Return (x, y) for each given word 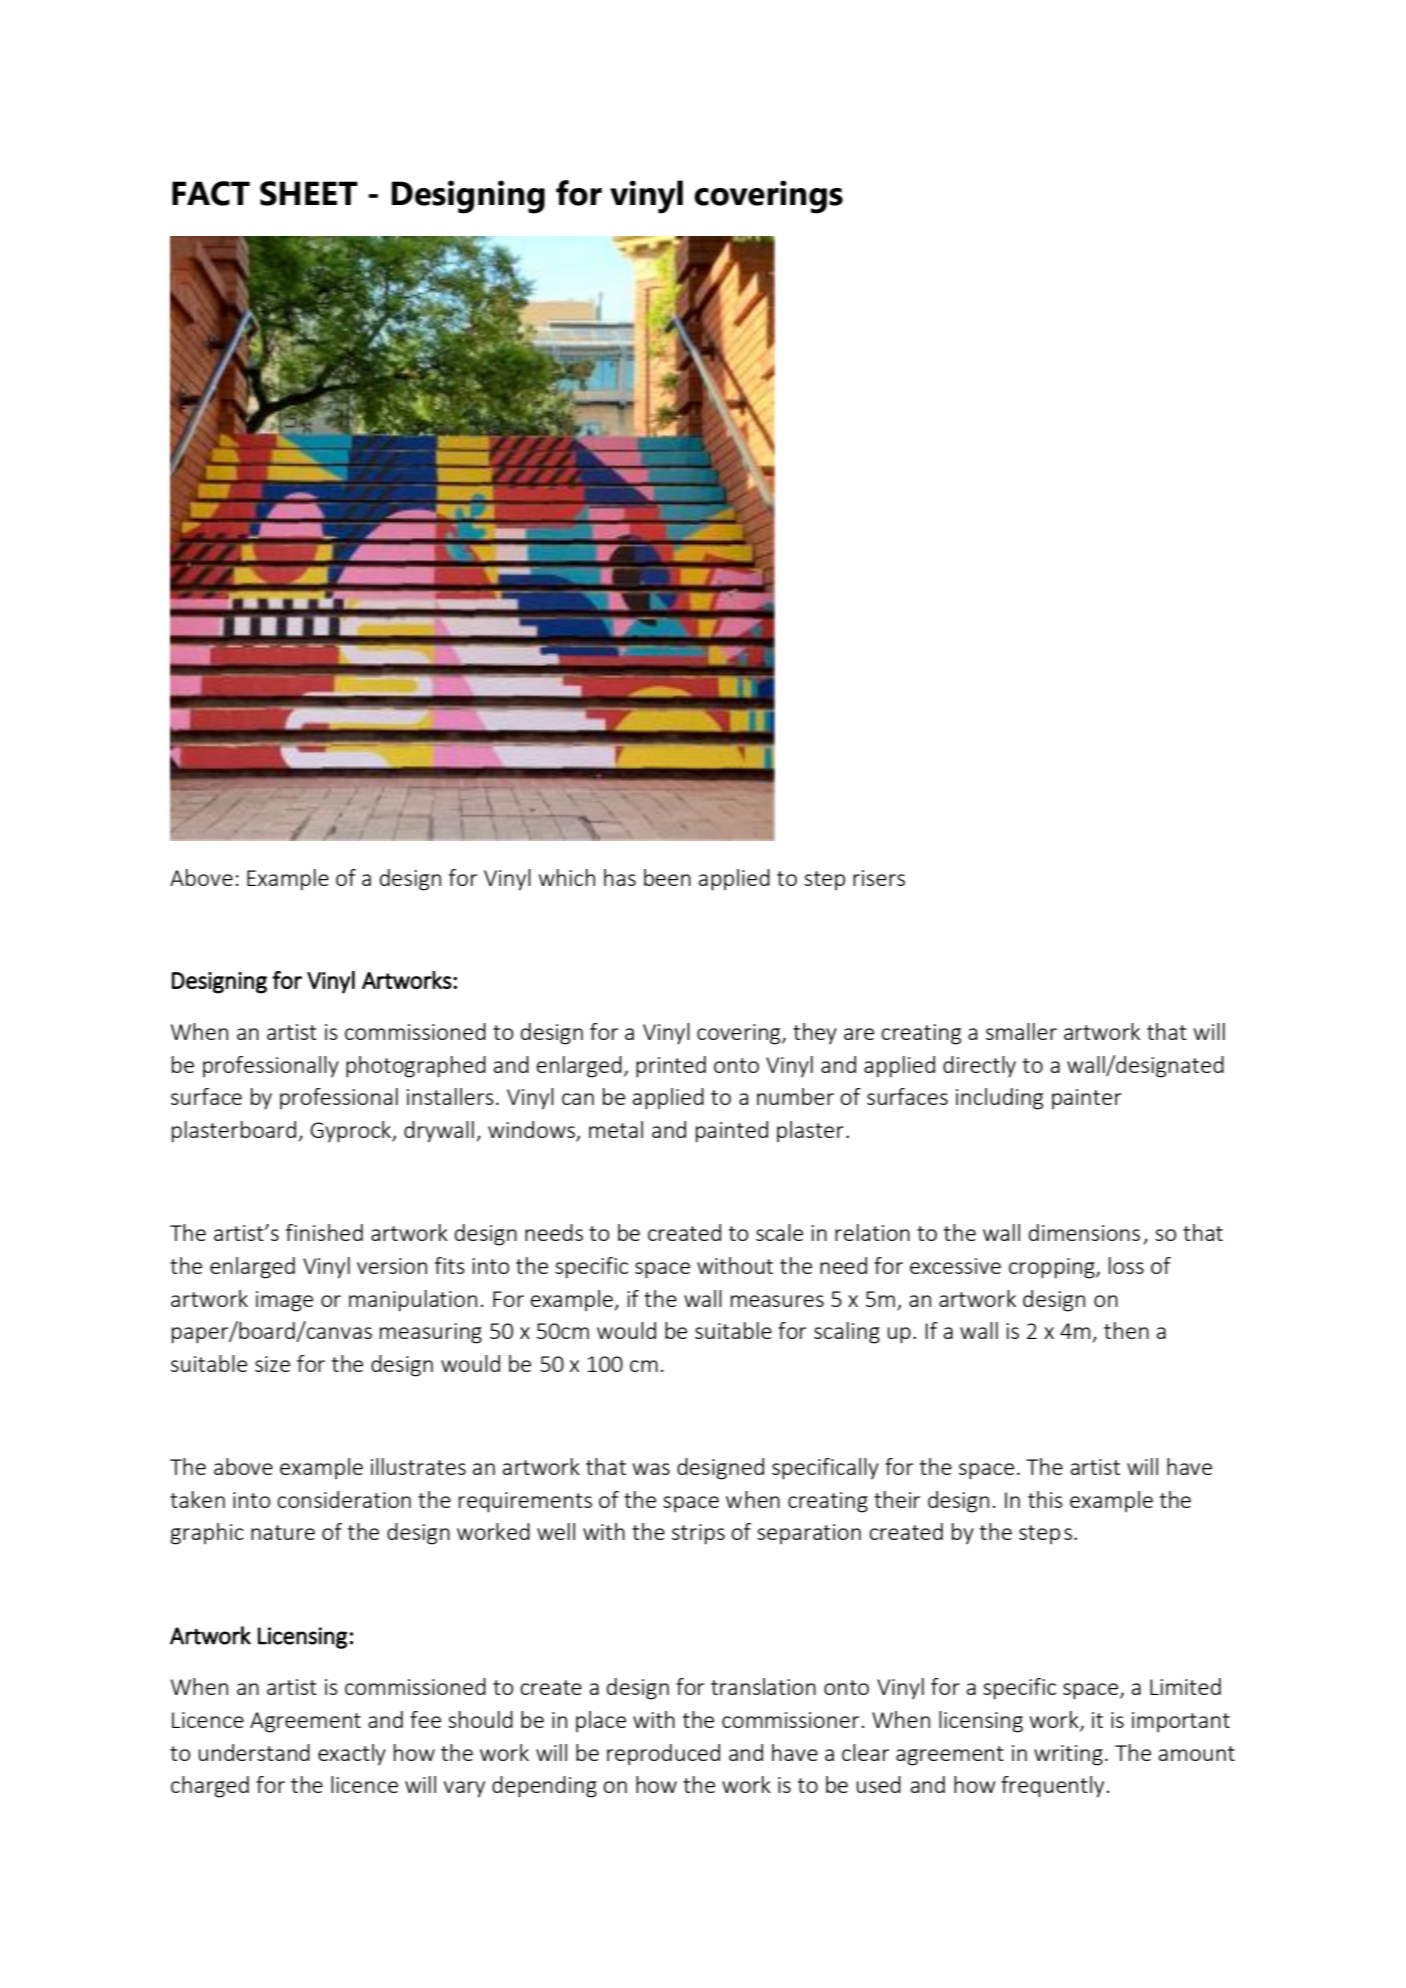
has (620, 877)
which (567, 877)
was (651, 1469)
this (1045, 1499)
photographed (416, 1067)
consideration (344, 1499)
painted (732, 1132)
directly (979, 1067)
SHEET (309, 193)
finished (324, 1232)
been (667, 877)
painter (1087, 1099)
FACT (211, 193)
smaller (1021, 1031)
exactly (352, 1755)
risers (879, 878)
